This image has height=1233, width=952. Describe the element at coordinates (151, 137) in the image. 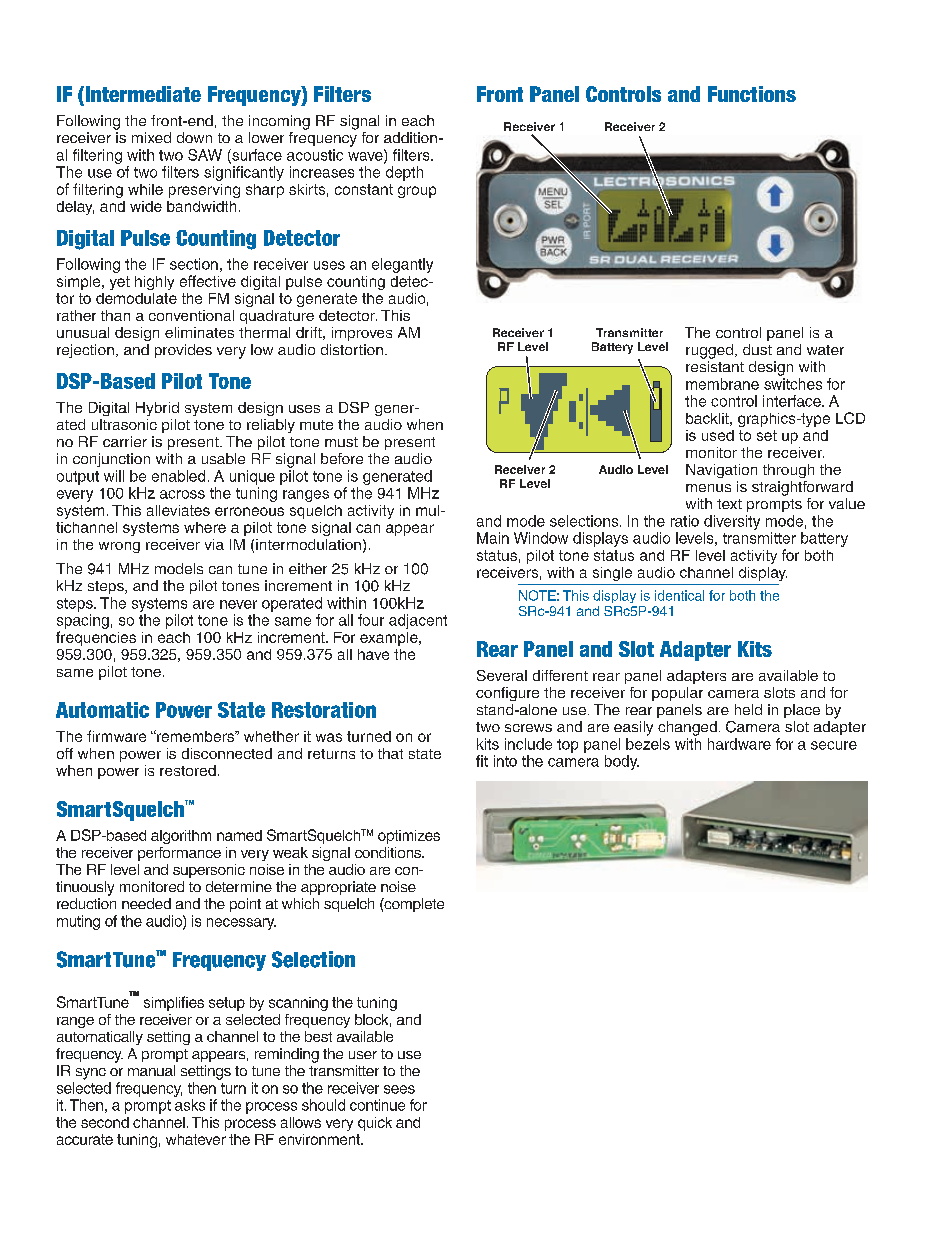

I see `mixed` at that location.
